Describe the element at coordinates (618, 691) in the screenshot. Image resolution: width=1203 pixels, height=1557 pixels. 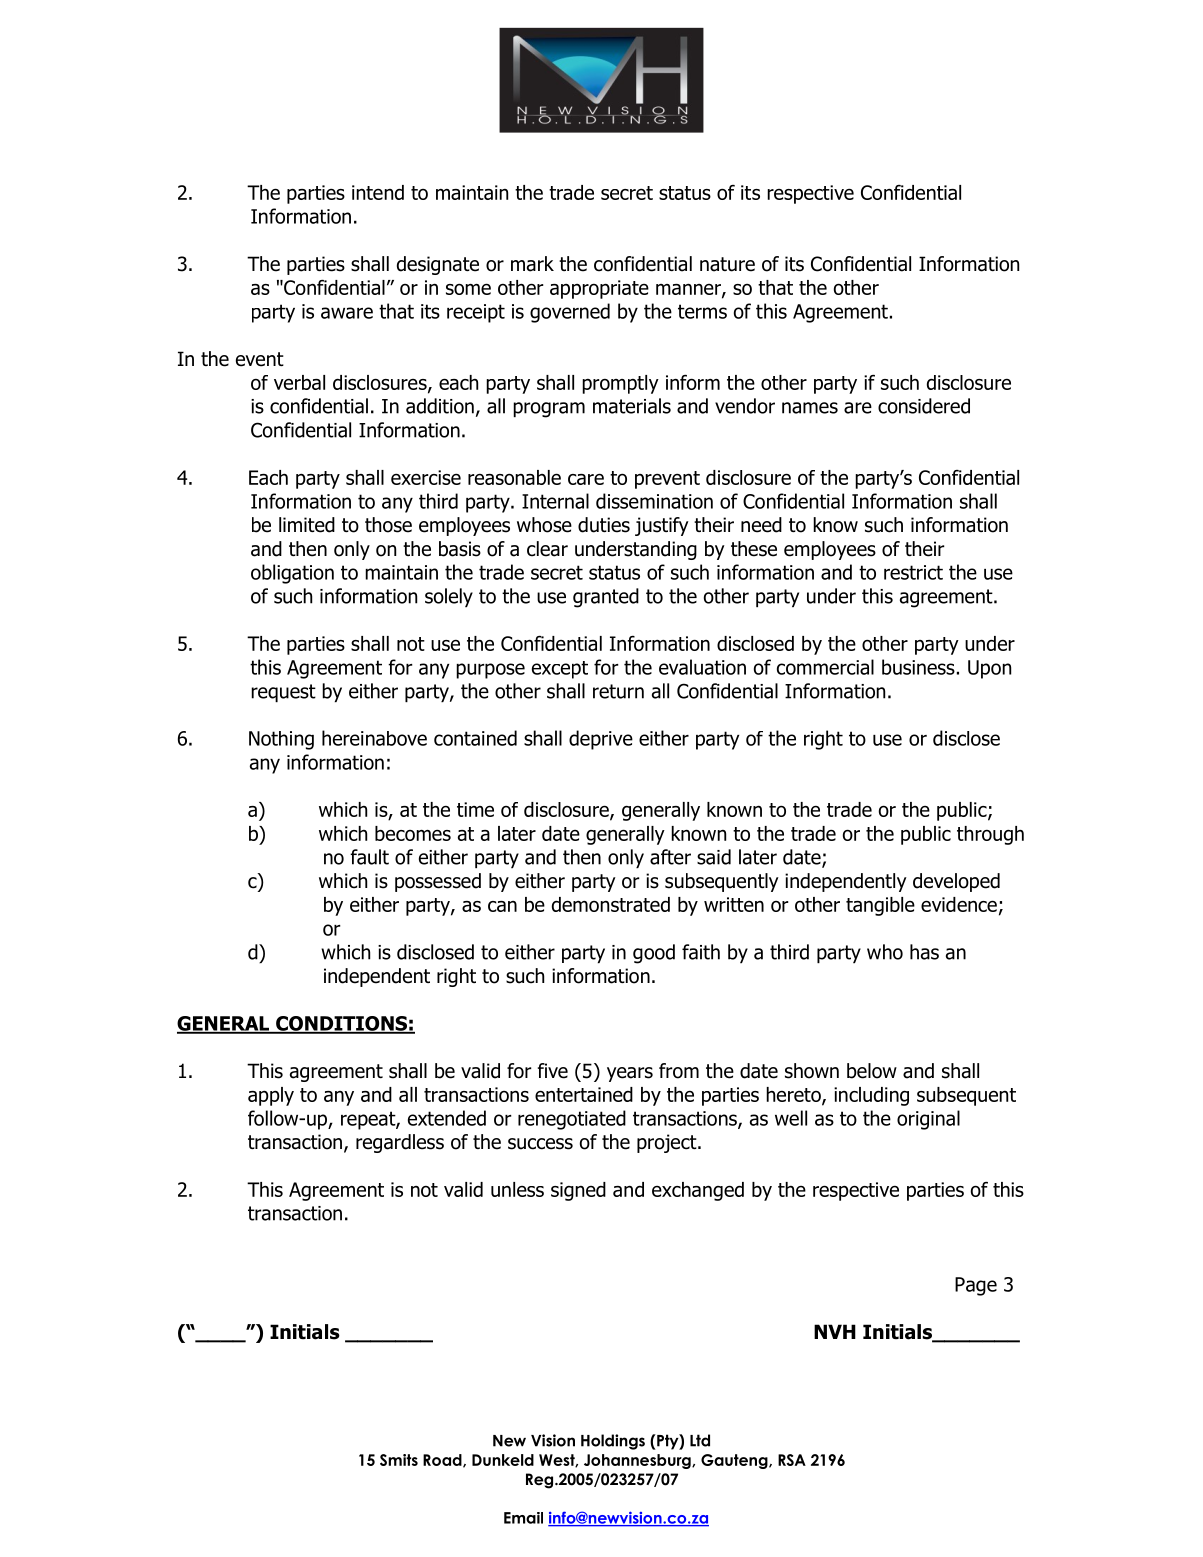
I see `return` at that location.
